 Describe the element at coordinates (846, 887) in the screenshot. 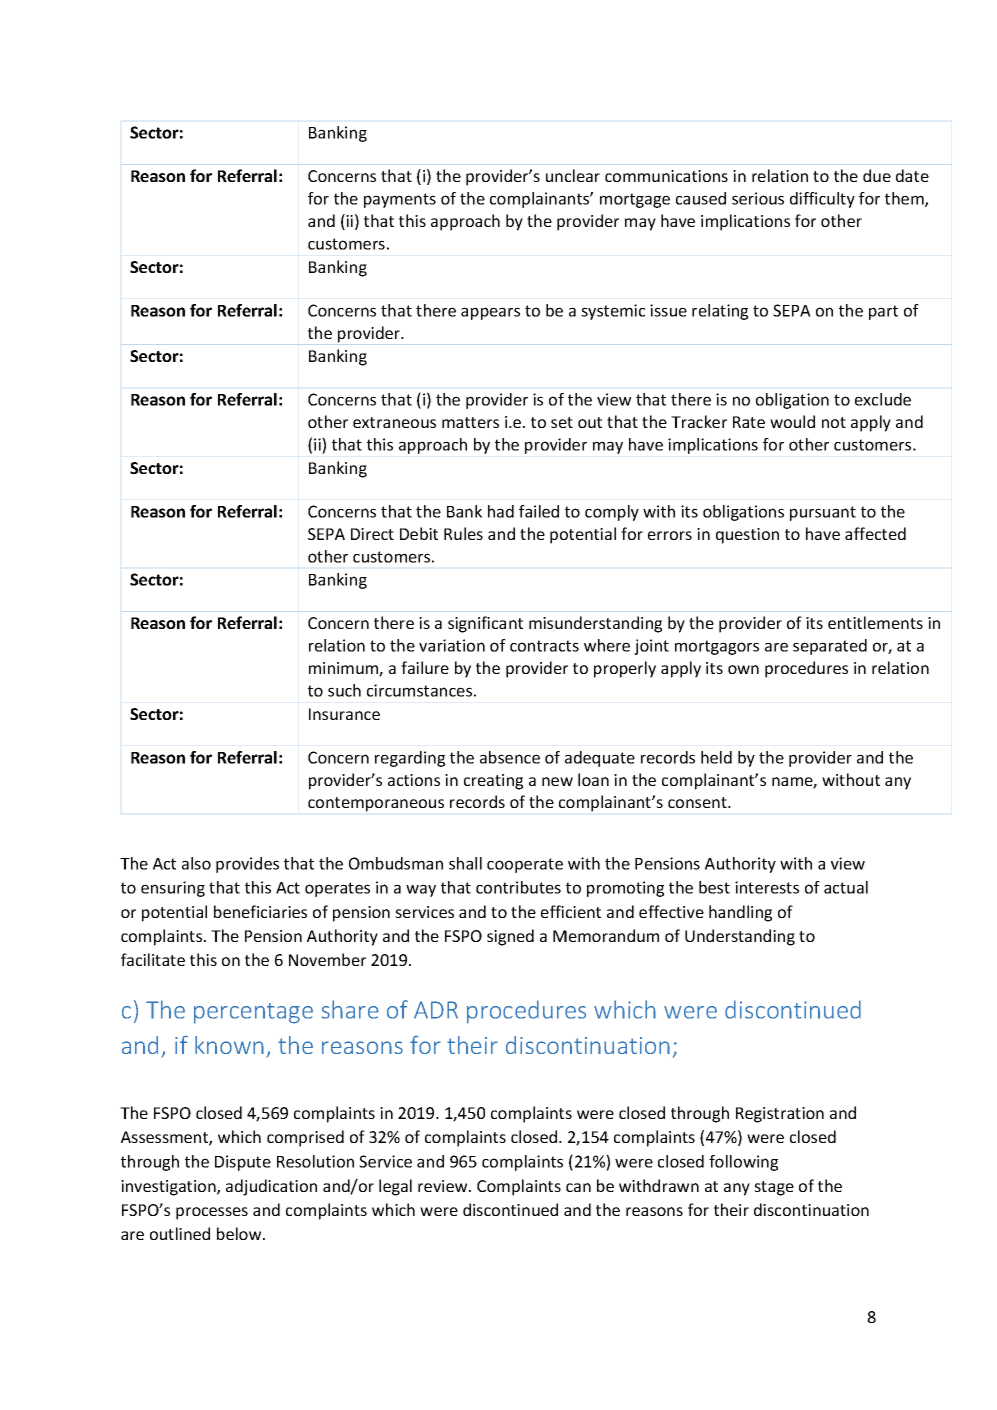

I see `actual` at that location.
